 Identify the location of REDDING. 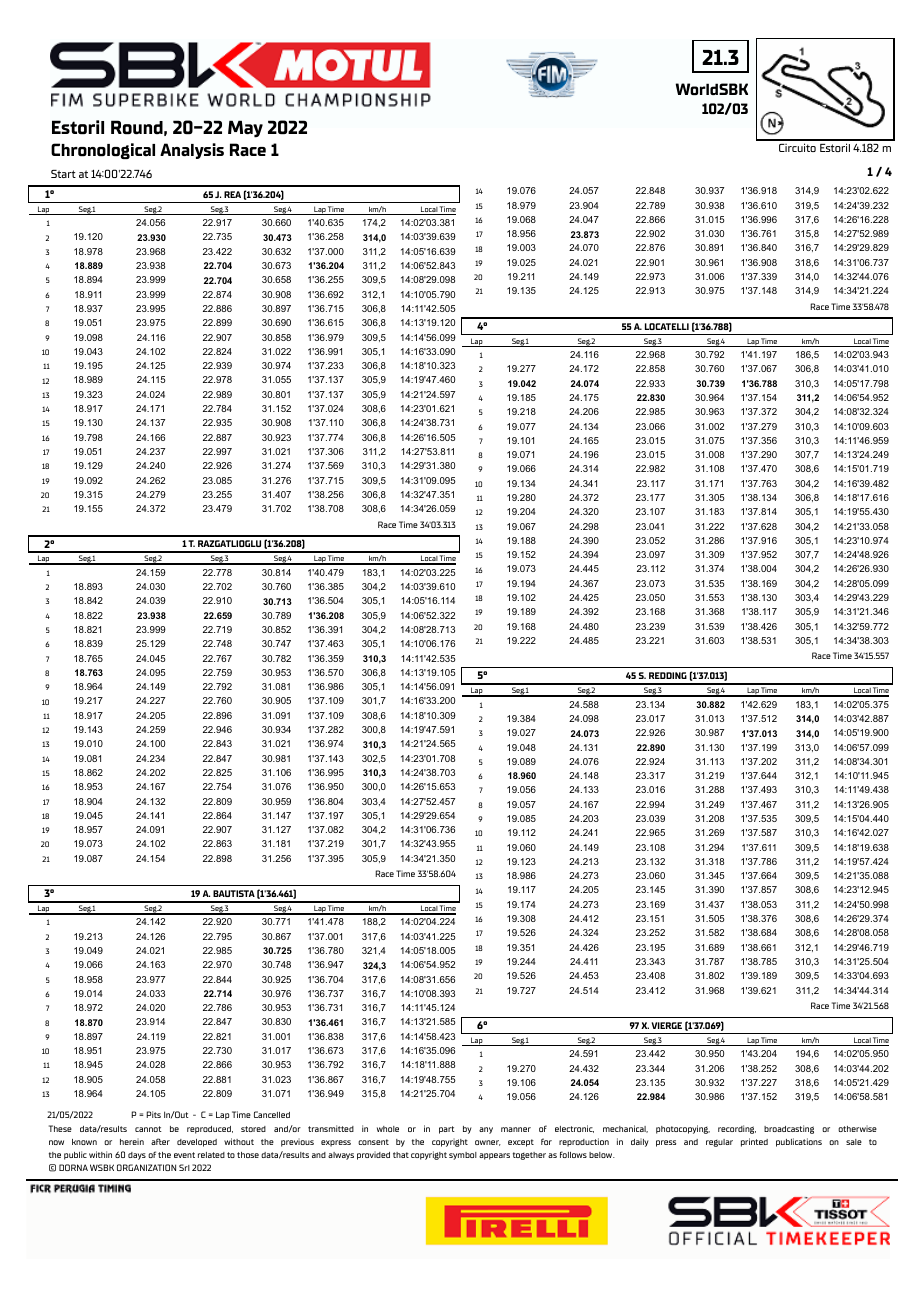
(668, 675).
